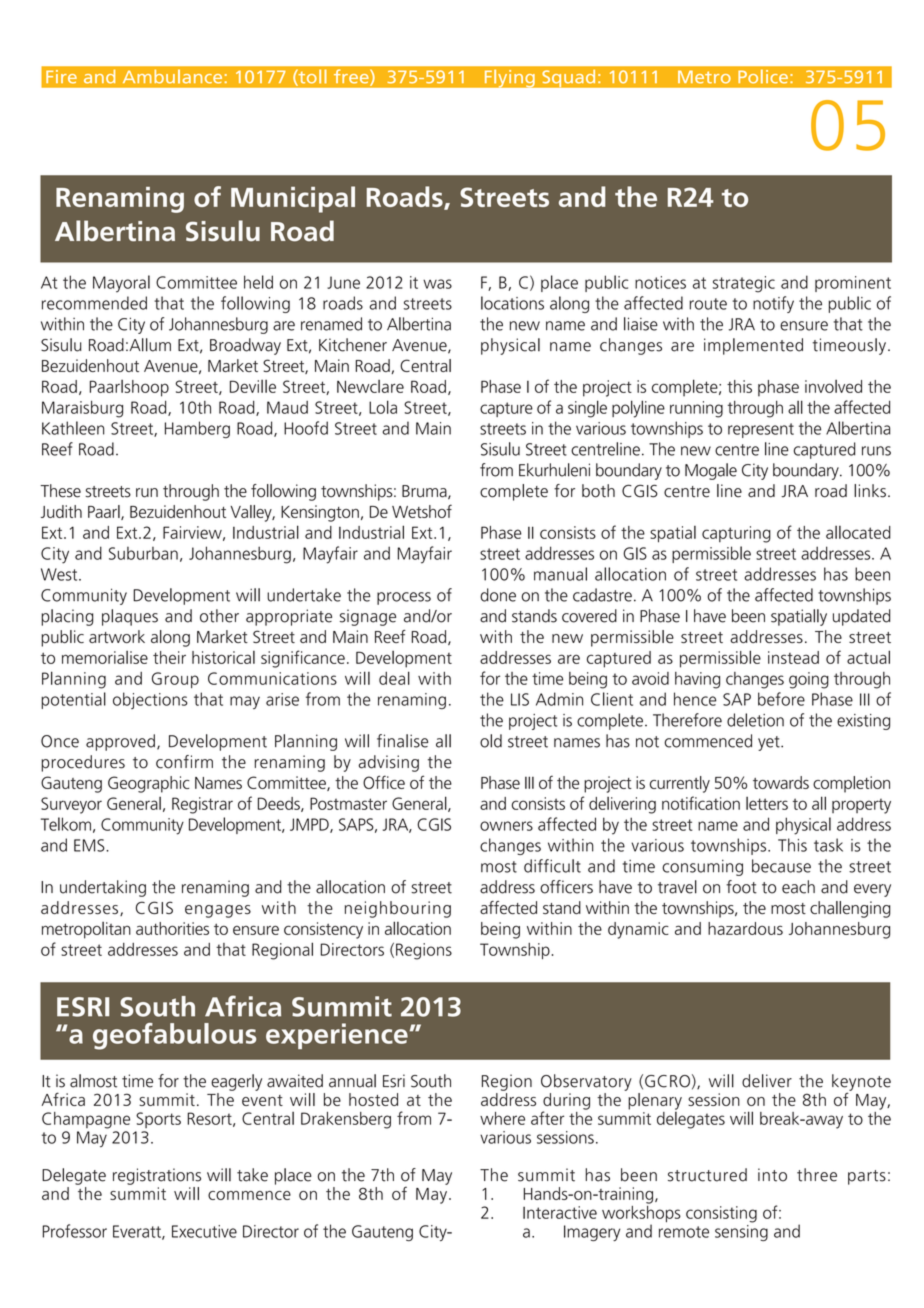  What do you see at coordinates (157, 1176) in the page?
I see `registrations` at bounding box center [157, 1176].
